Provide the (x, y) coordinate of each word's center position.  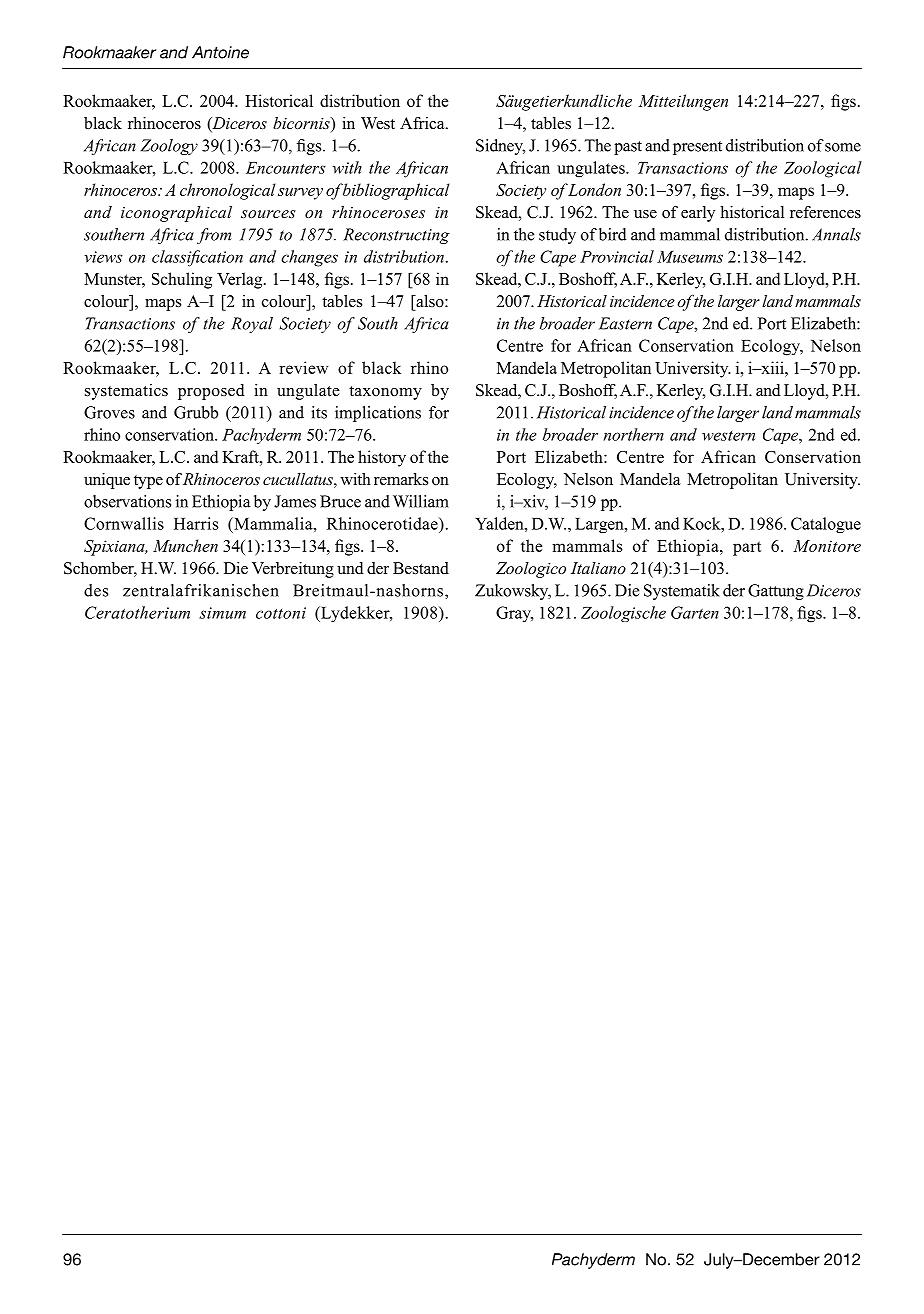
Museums (690, 257)
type (148, 482)
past (628, 148)
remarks (401, 479)
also (430, 301)
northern (634, 434)
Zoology (169, 147)
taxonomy (385, 393)
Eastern (625, 323)
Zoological (823, 169)
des (96, 590)
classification (197, 258)
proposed (211, 392)
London (594, 189)
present (697, 148)
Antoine (220, 52)
